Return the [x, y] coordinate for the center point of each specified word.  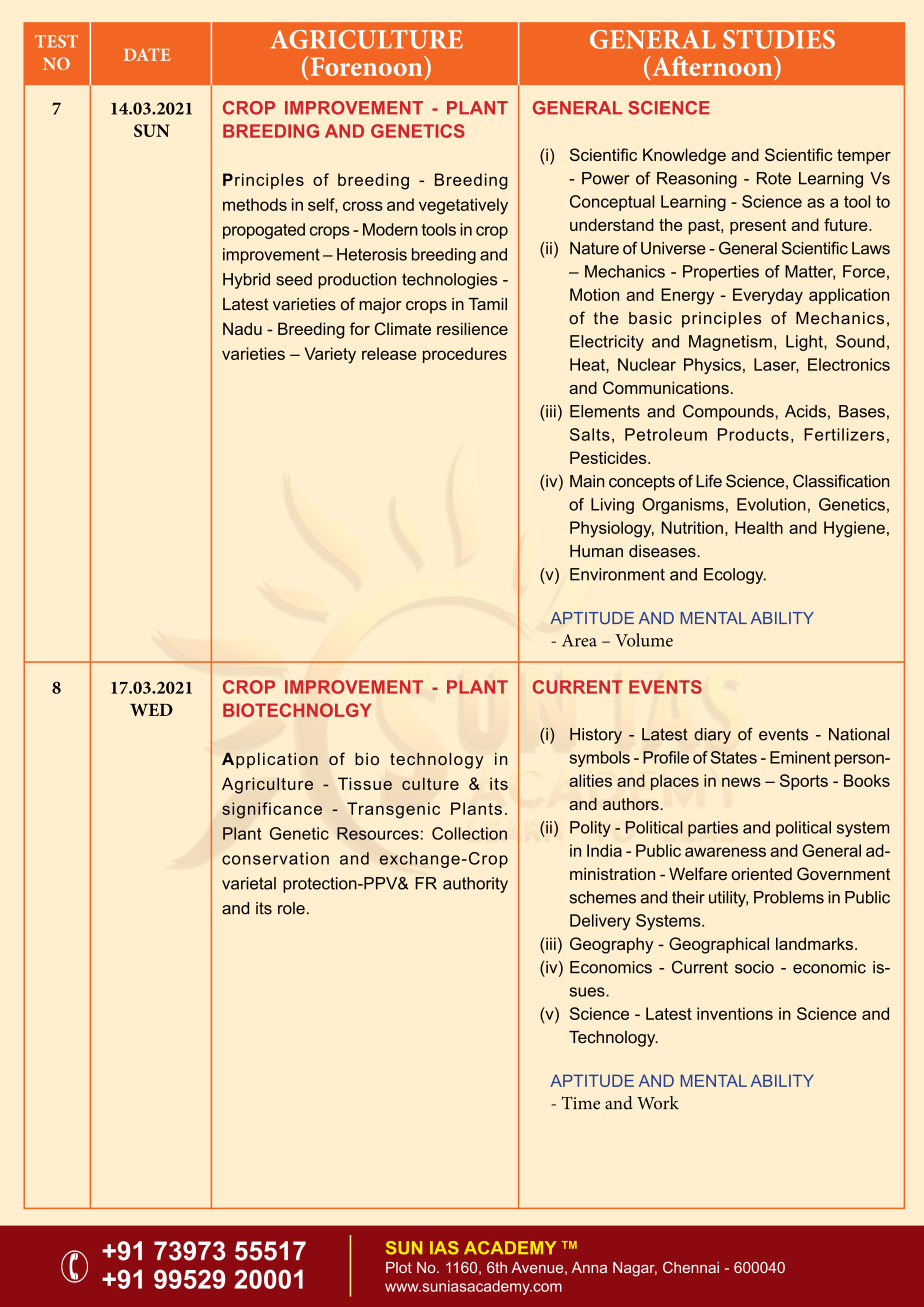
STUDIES [779, 39]
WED [151, 710]
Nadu [242, 328]
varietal [249, 883]
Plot [399, 1267]
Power [606, 178]
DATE [147, 54]
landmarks [814, 943]
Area [579, 640]
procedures [465, 355]
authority [475, 885]
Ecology [735, 576]
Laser [776, 365]
